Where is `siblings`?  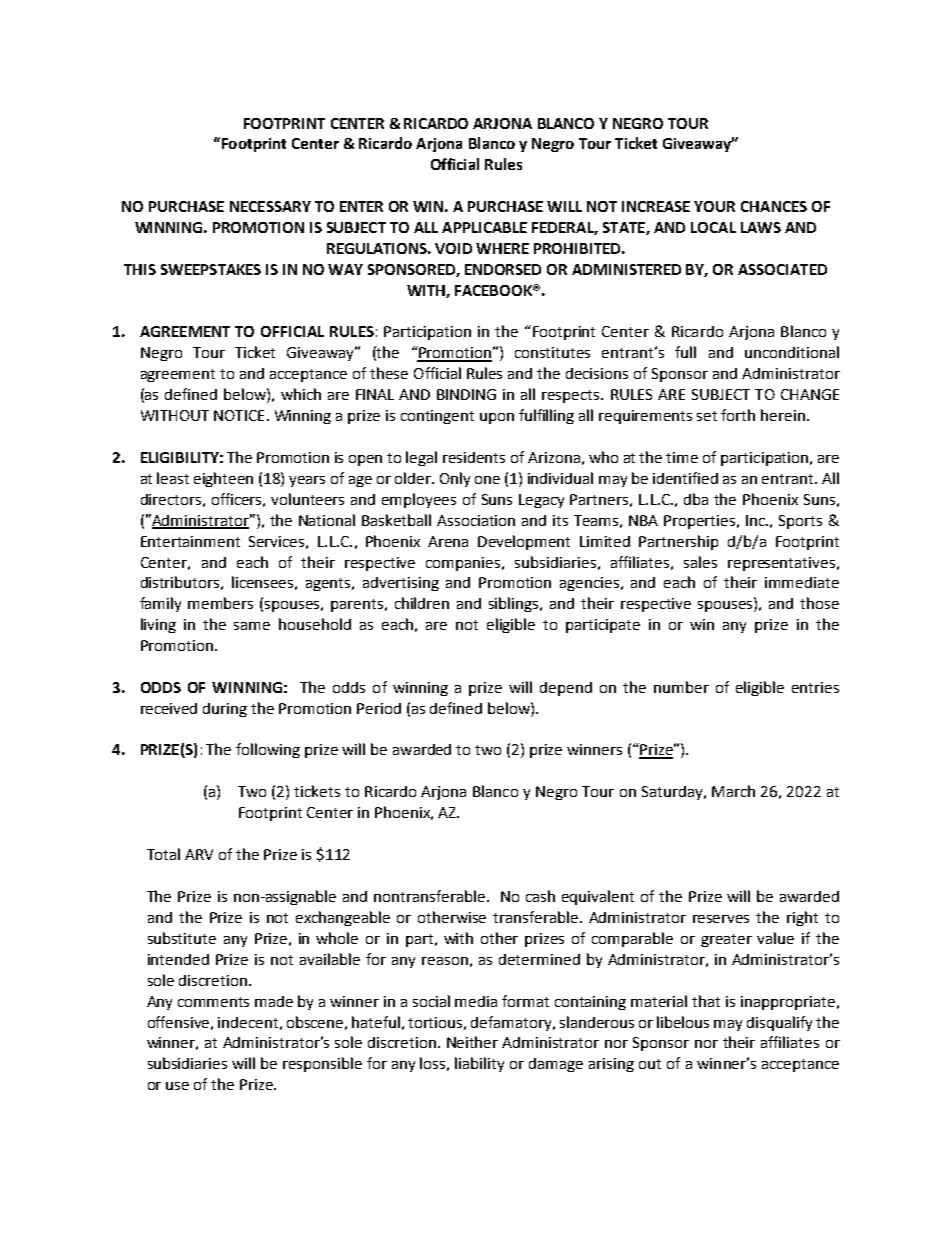 siblings is located at coordinates (515, 604).
